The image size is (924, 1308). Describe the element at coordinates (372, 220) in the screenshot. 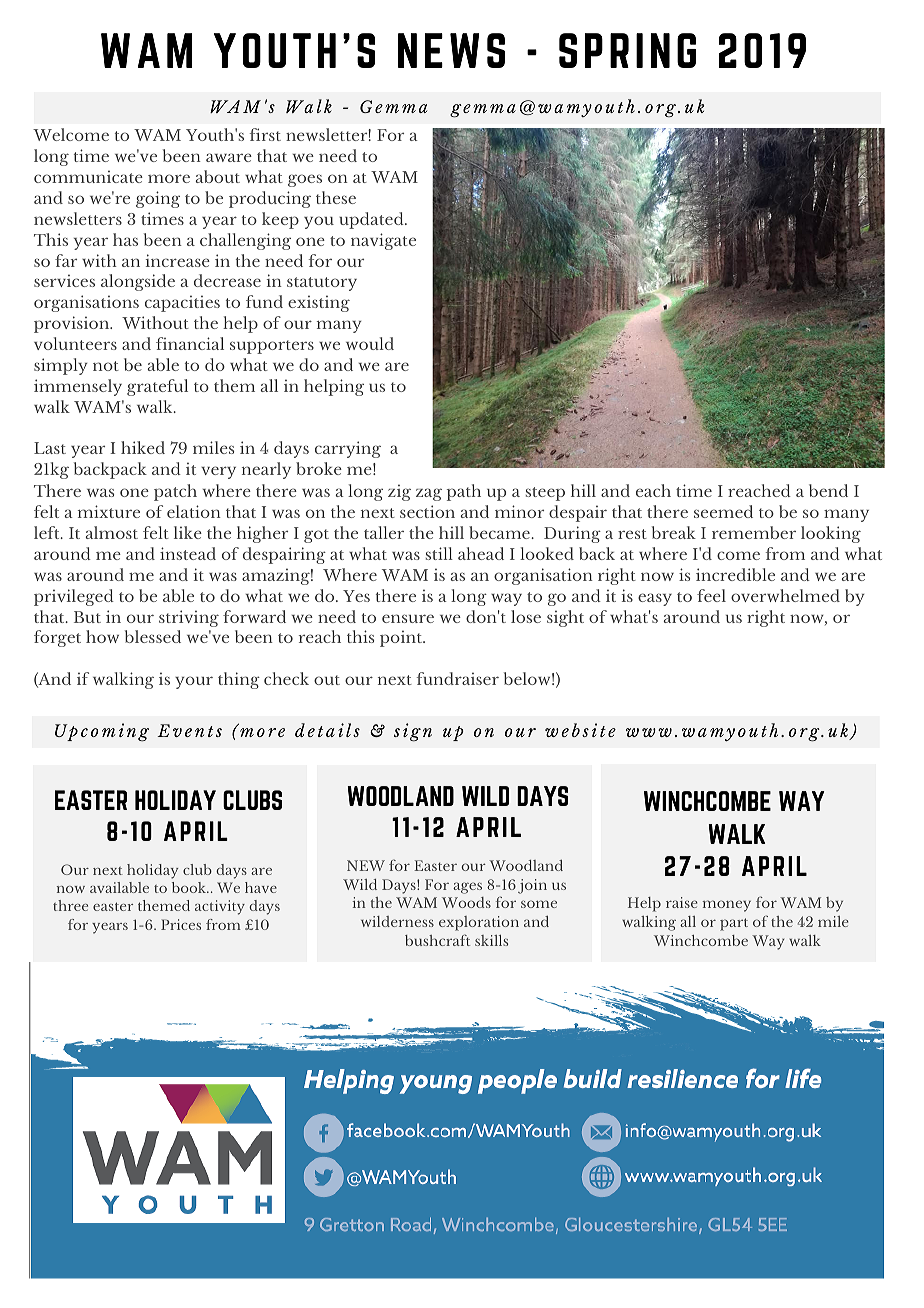

I see `updated` at that location.
